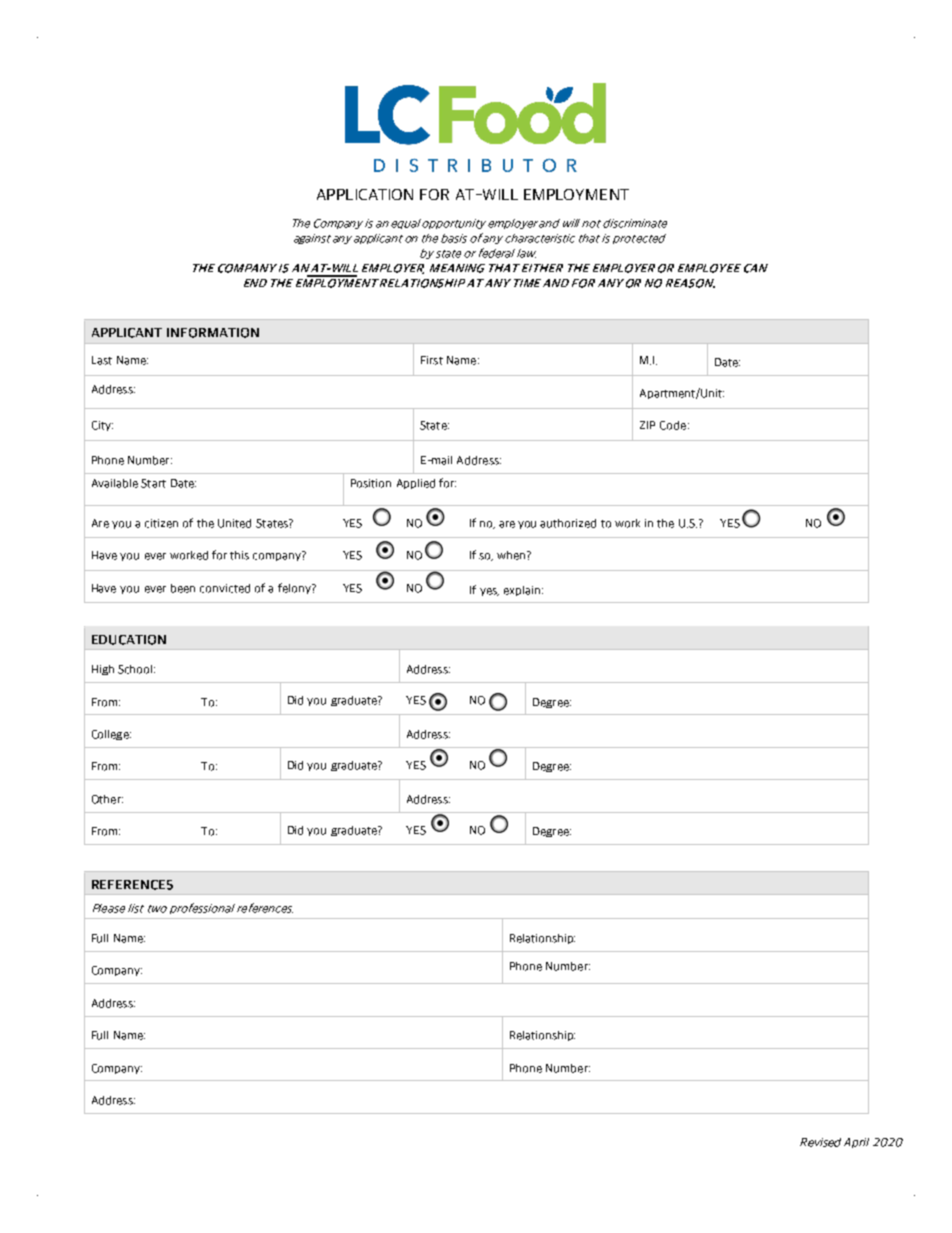  I want to click on APPLICATION, so click(365, 194).
